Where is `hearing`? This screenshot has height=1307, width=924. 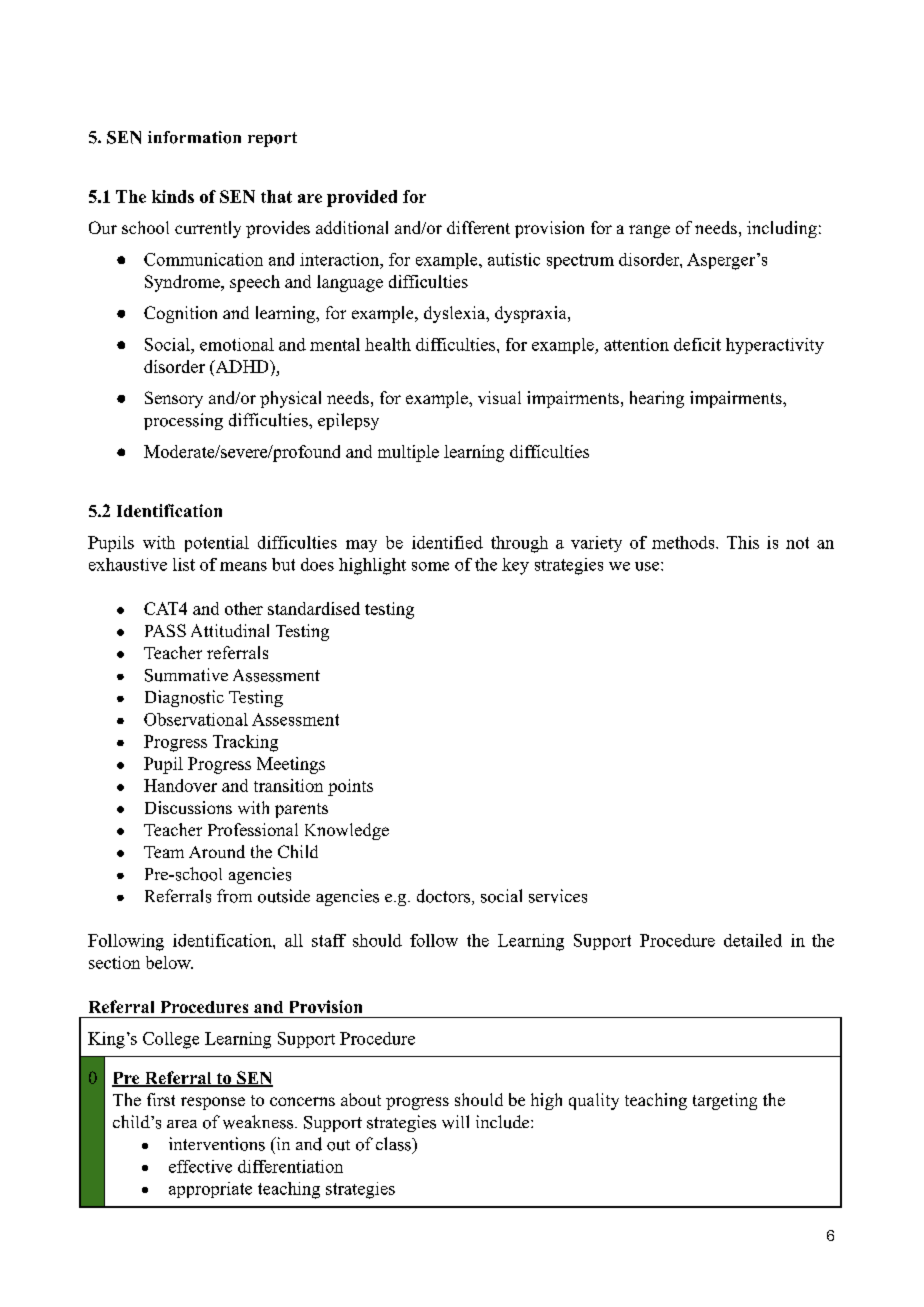
hearing is located at coordinates (657, 399).
